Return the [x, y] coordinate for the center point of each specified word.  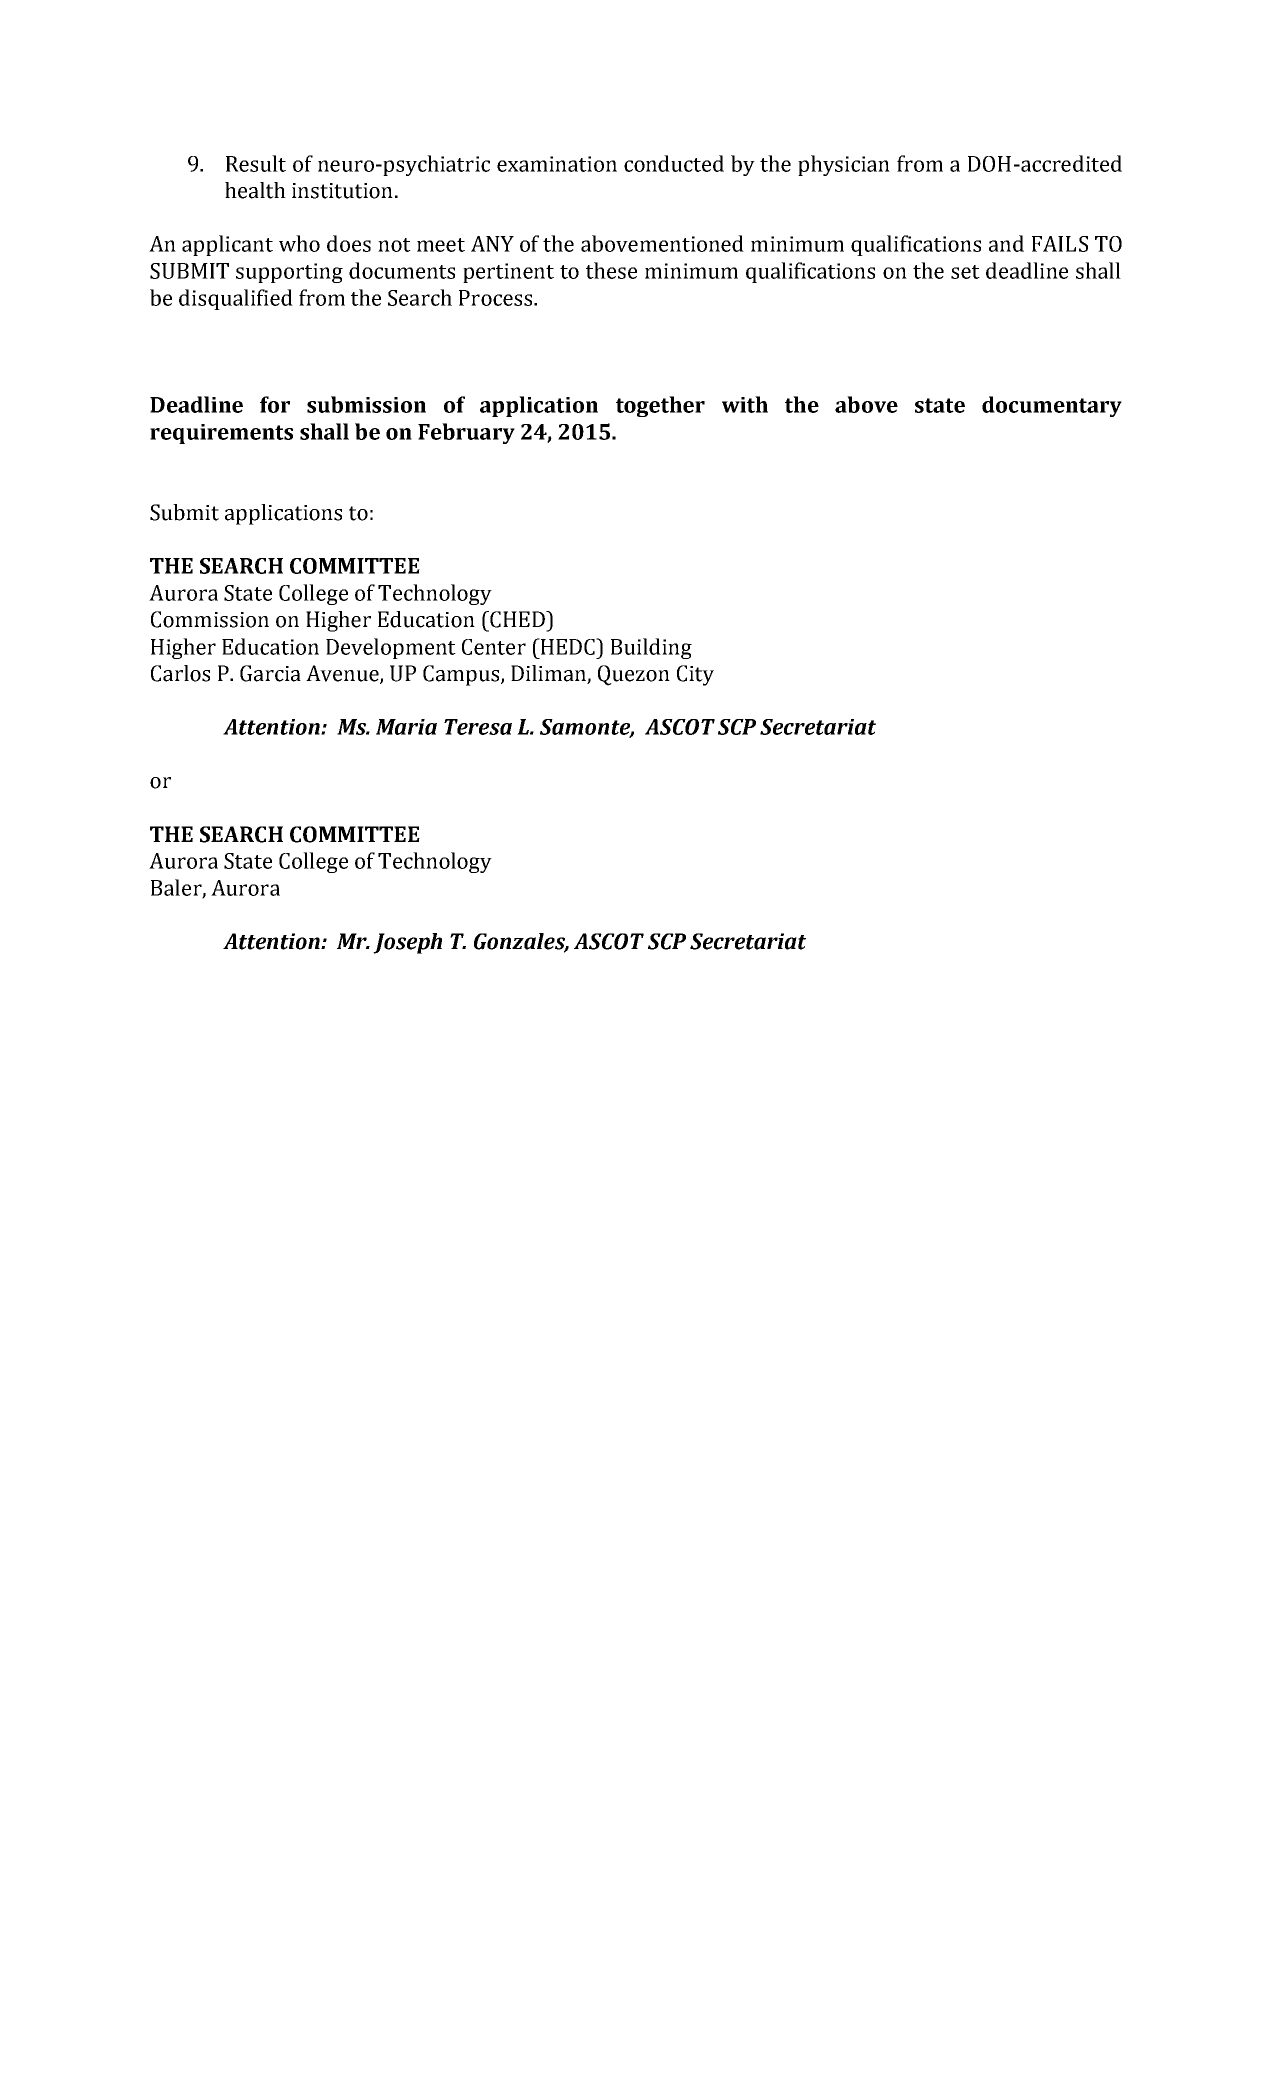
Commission [210, 619]
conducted [674, 163]
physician [844, 165]
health [255, 190]
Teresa [478, 727]
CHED [517, 619]
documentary [1052, 406]
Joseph [407, 943]
